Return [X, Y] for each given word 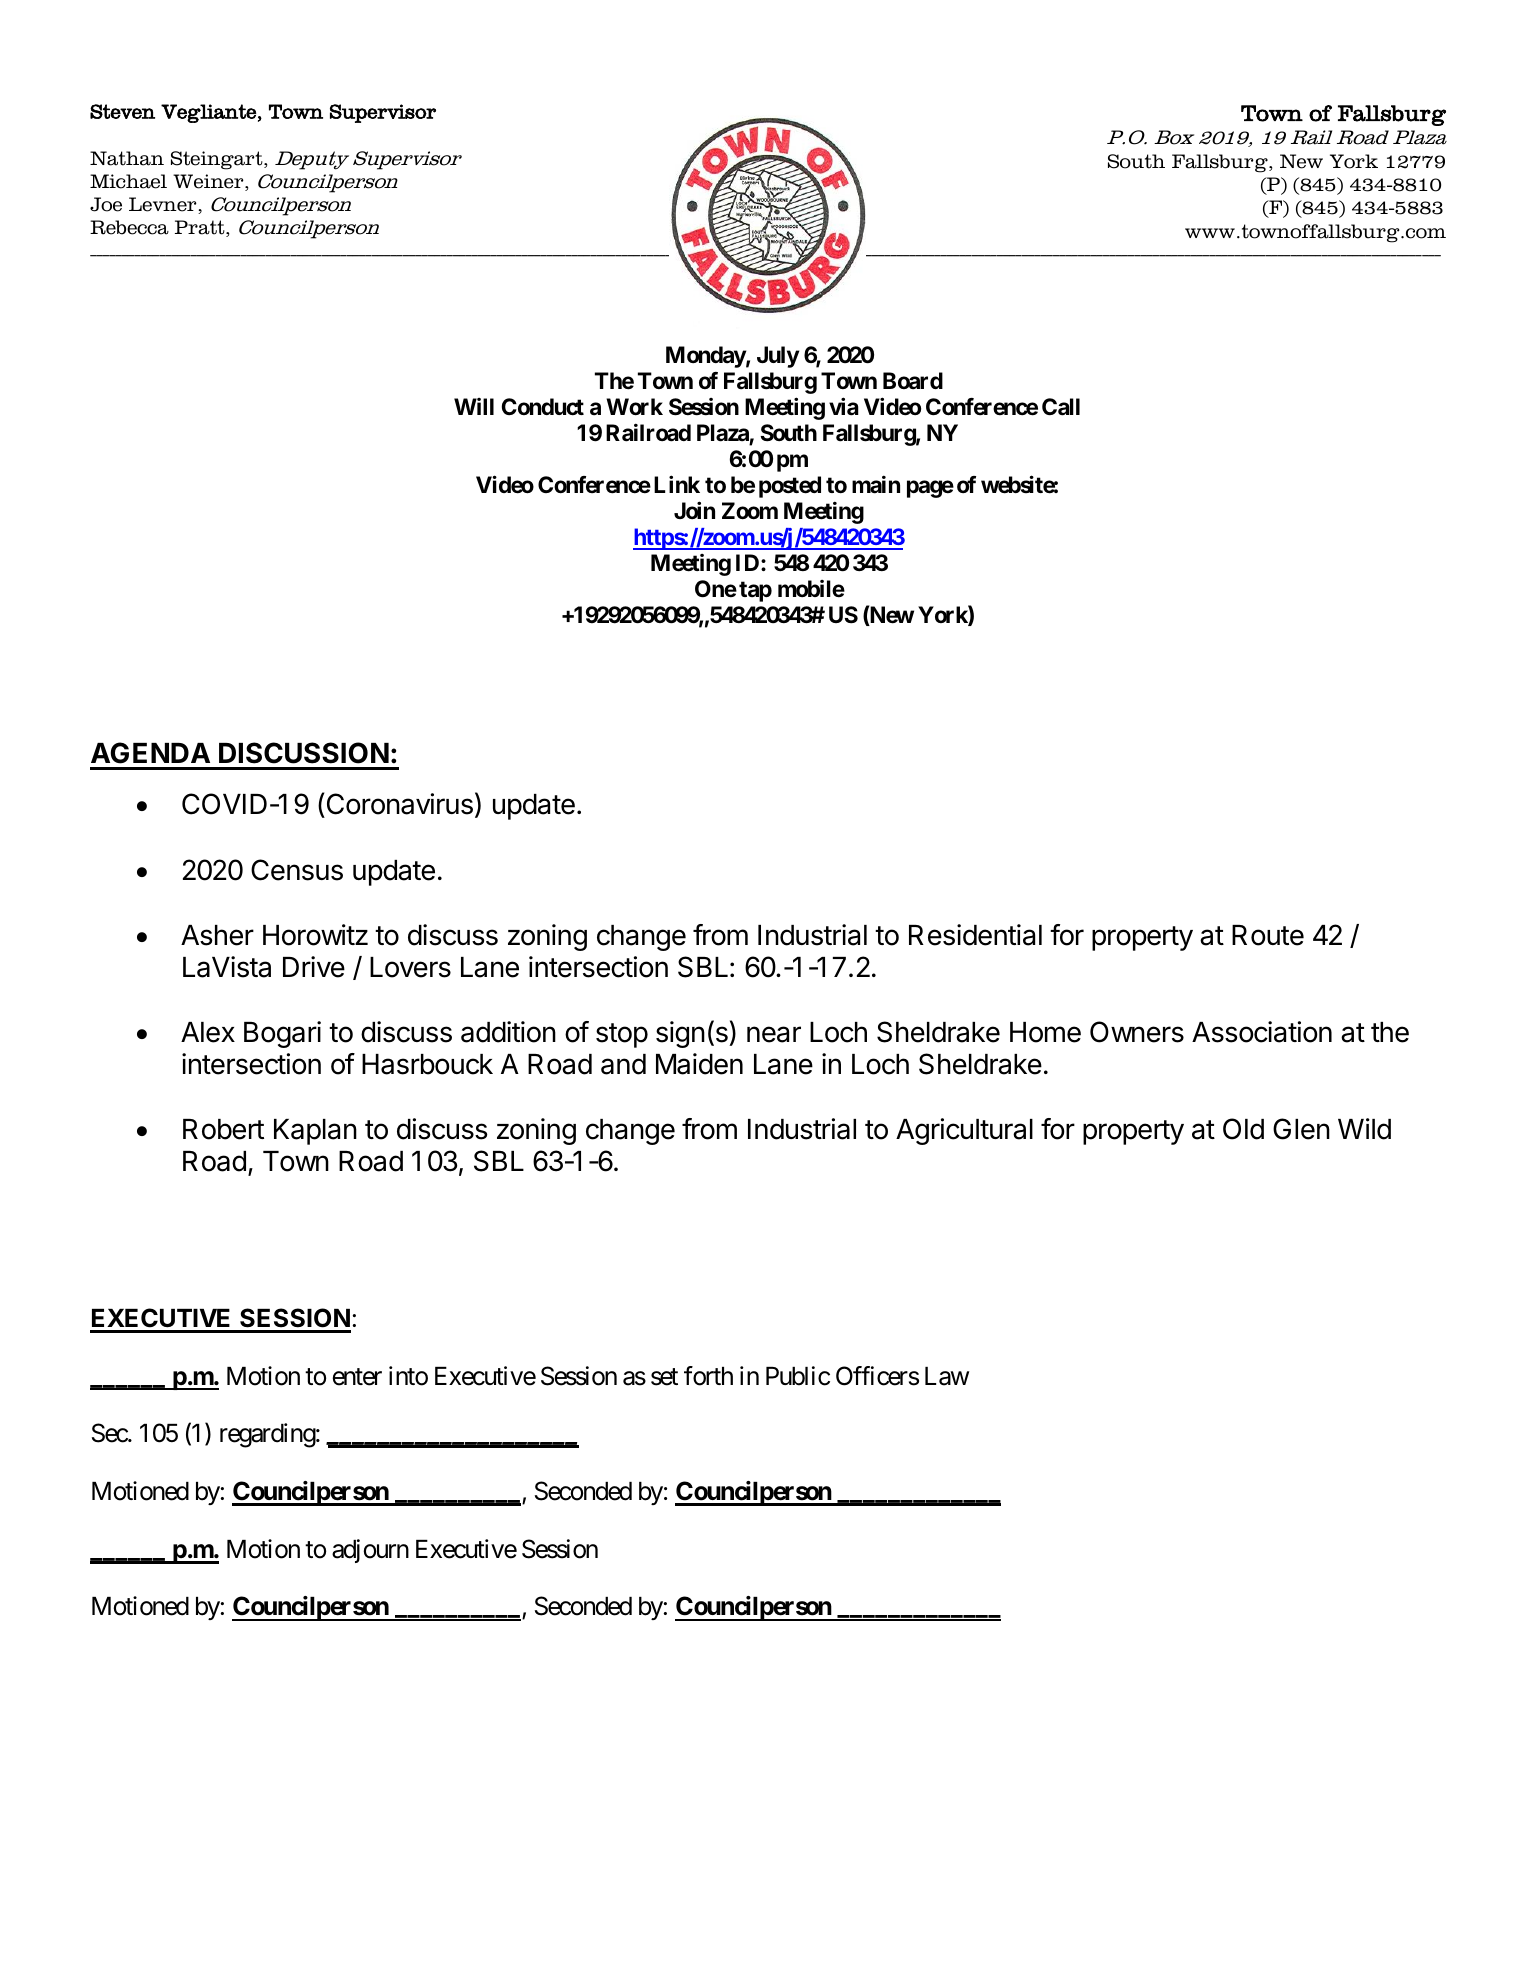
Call [1061, 407]
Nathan [127, 158]
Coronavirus [398, 805]
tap [755, 591]
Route [1268, 935]
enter [357, 1377]
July [778, 357]
